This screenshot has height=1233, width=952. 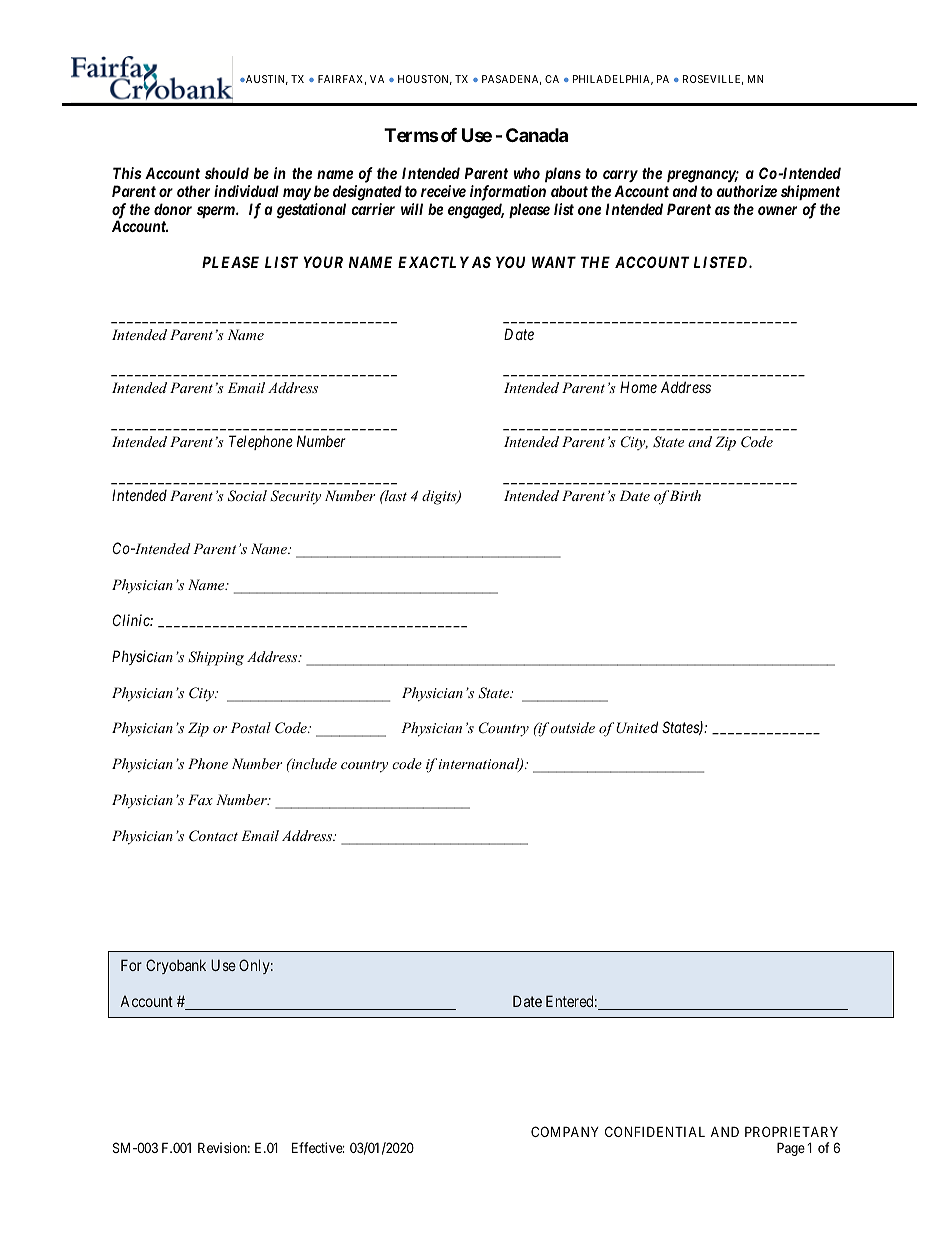 I want to click on Security, so click(x=295, y=497).
